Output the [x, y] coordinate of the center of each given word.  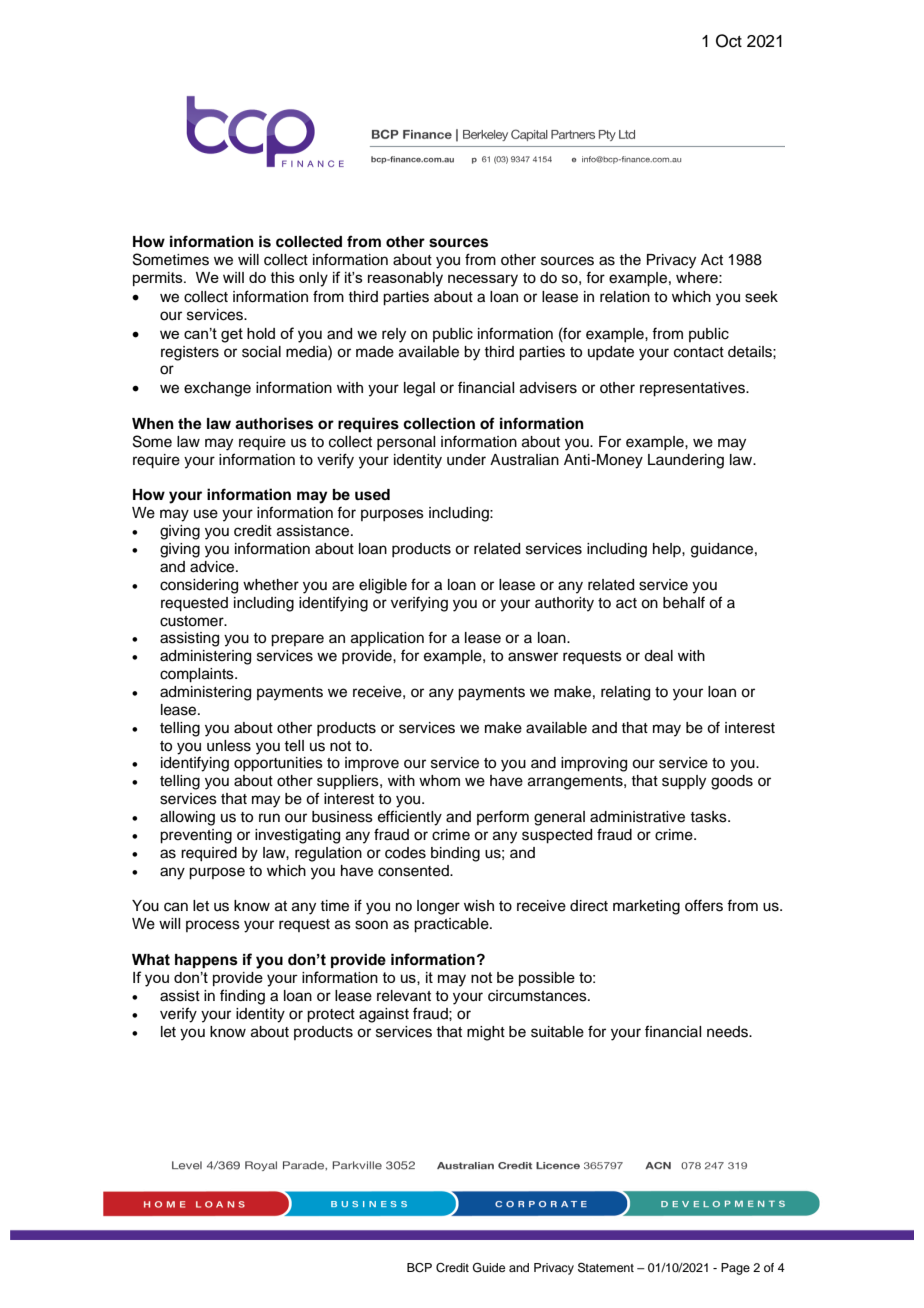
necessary [483, 280]
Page [735, 1269]
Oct [729, 41]
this [283, 277]
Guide [489, 1268]
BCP [419, 1268]
